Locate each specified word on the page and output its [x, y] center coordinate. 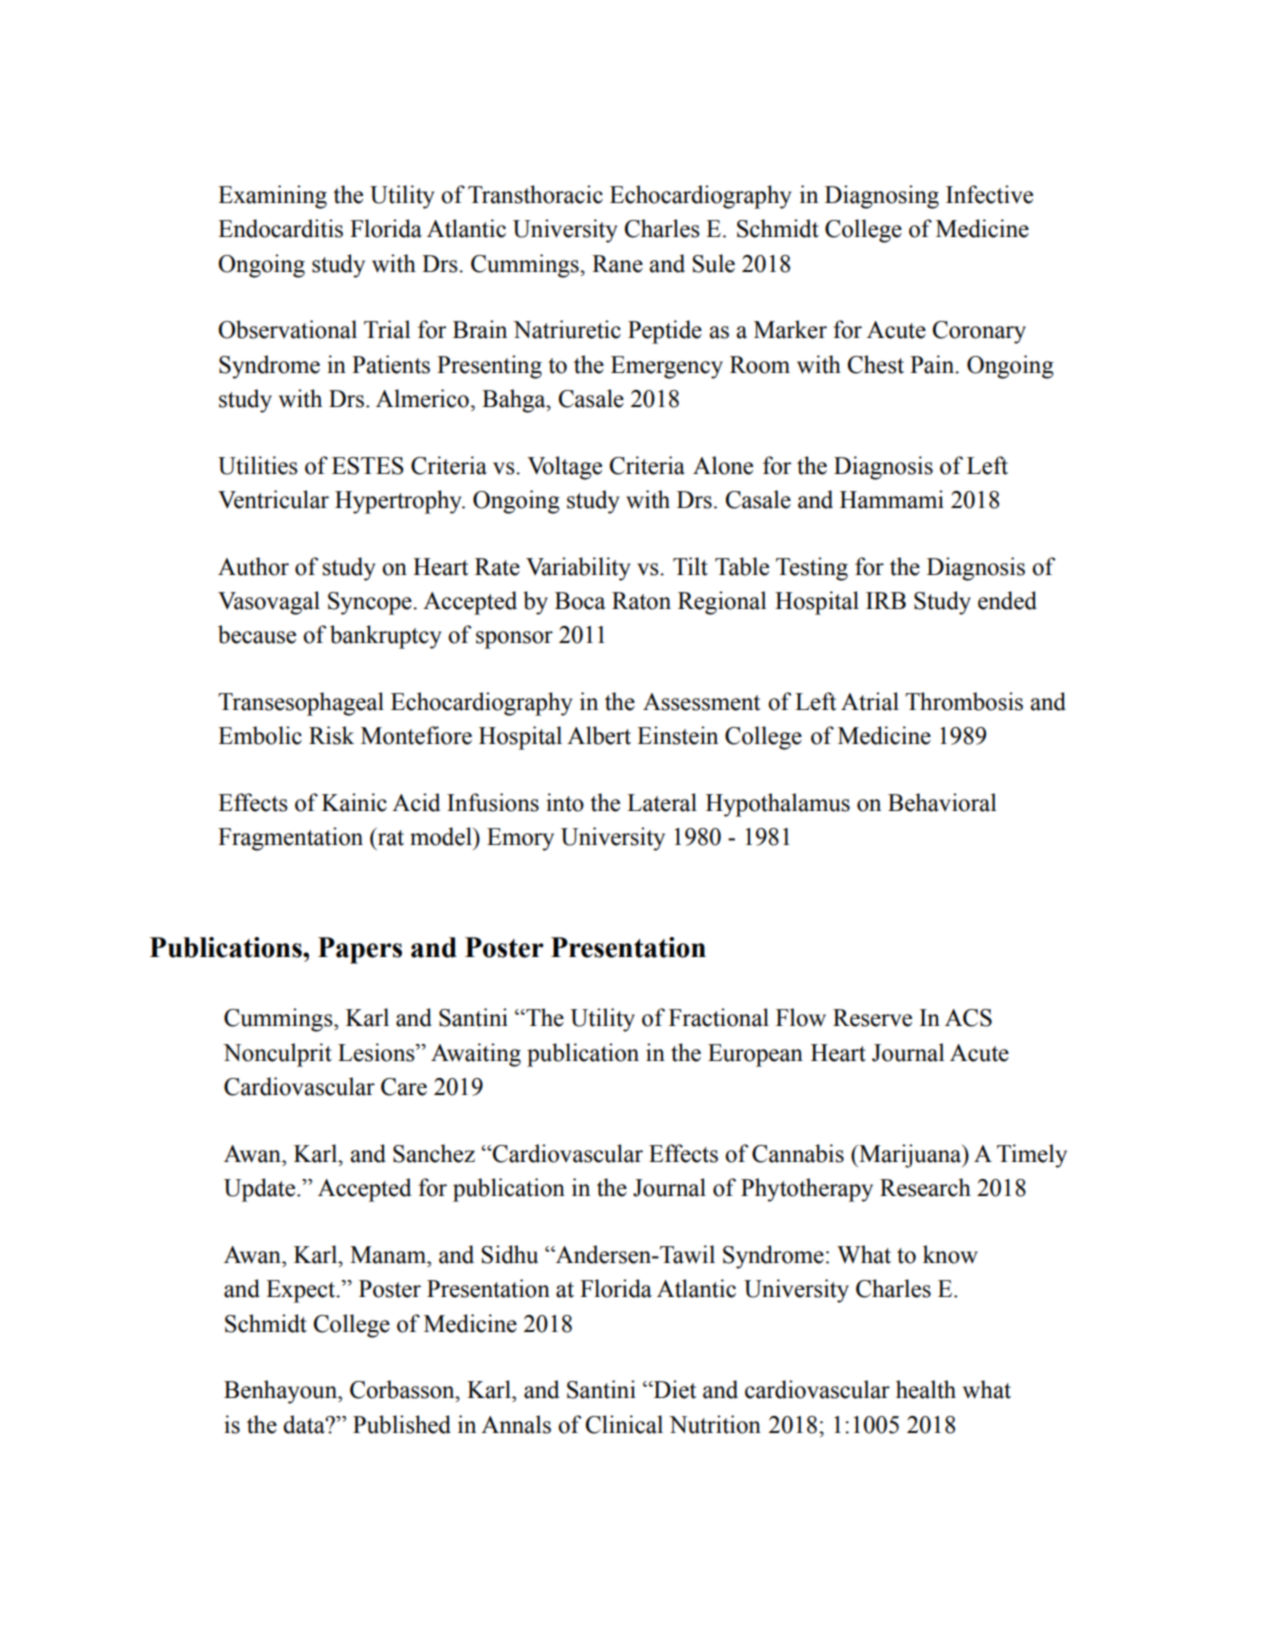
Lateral [662, 802]
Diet [673, 1389]
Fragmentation [290, 839]
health [926, 1389]
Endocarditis [280, 228]
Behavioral [942, 802]
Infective [989, 194]
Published [402, 1424]
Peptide [665, 332]
